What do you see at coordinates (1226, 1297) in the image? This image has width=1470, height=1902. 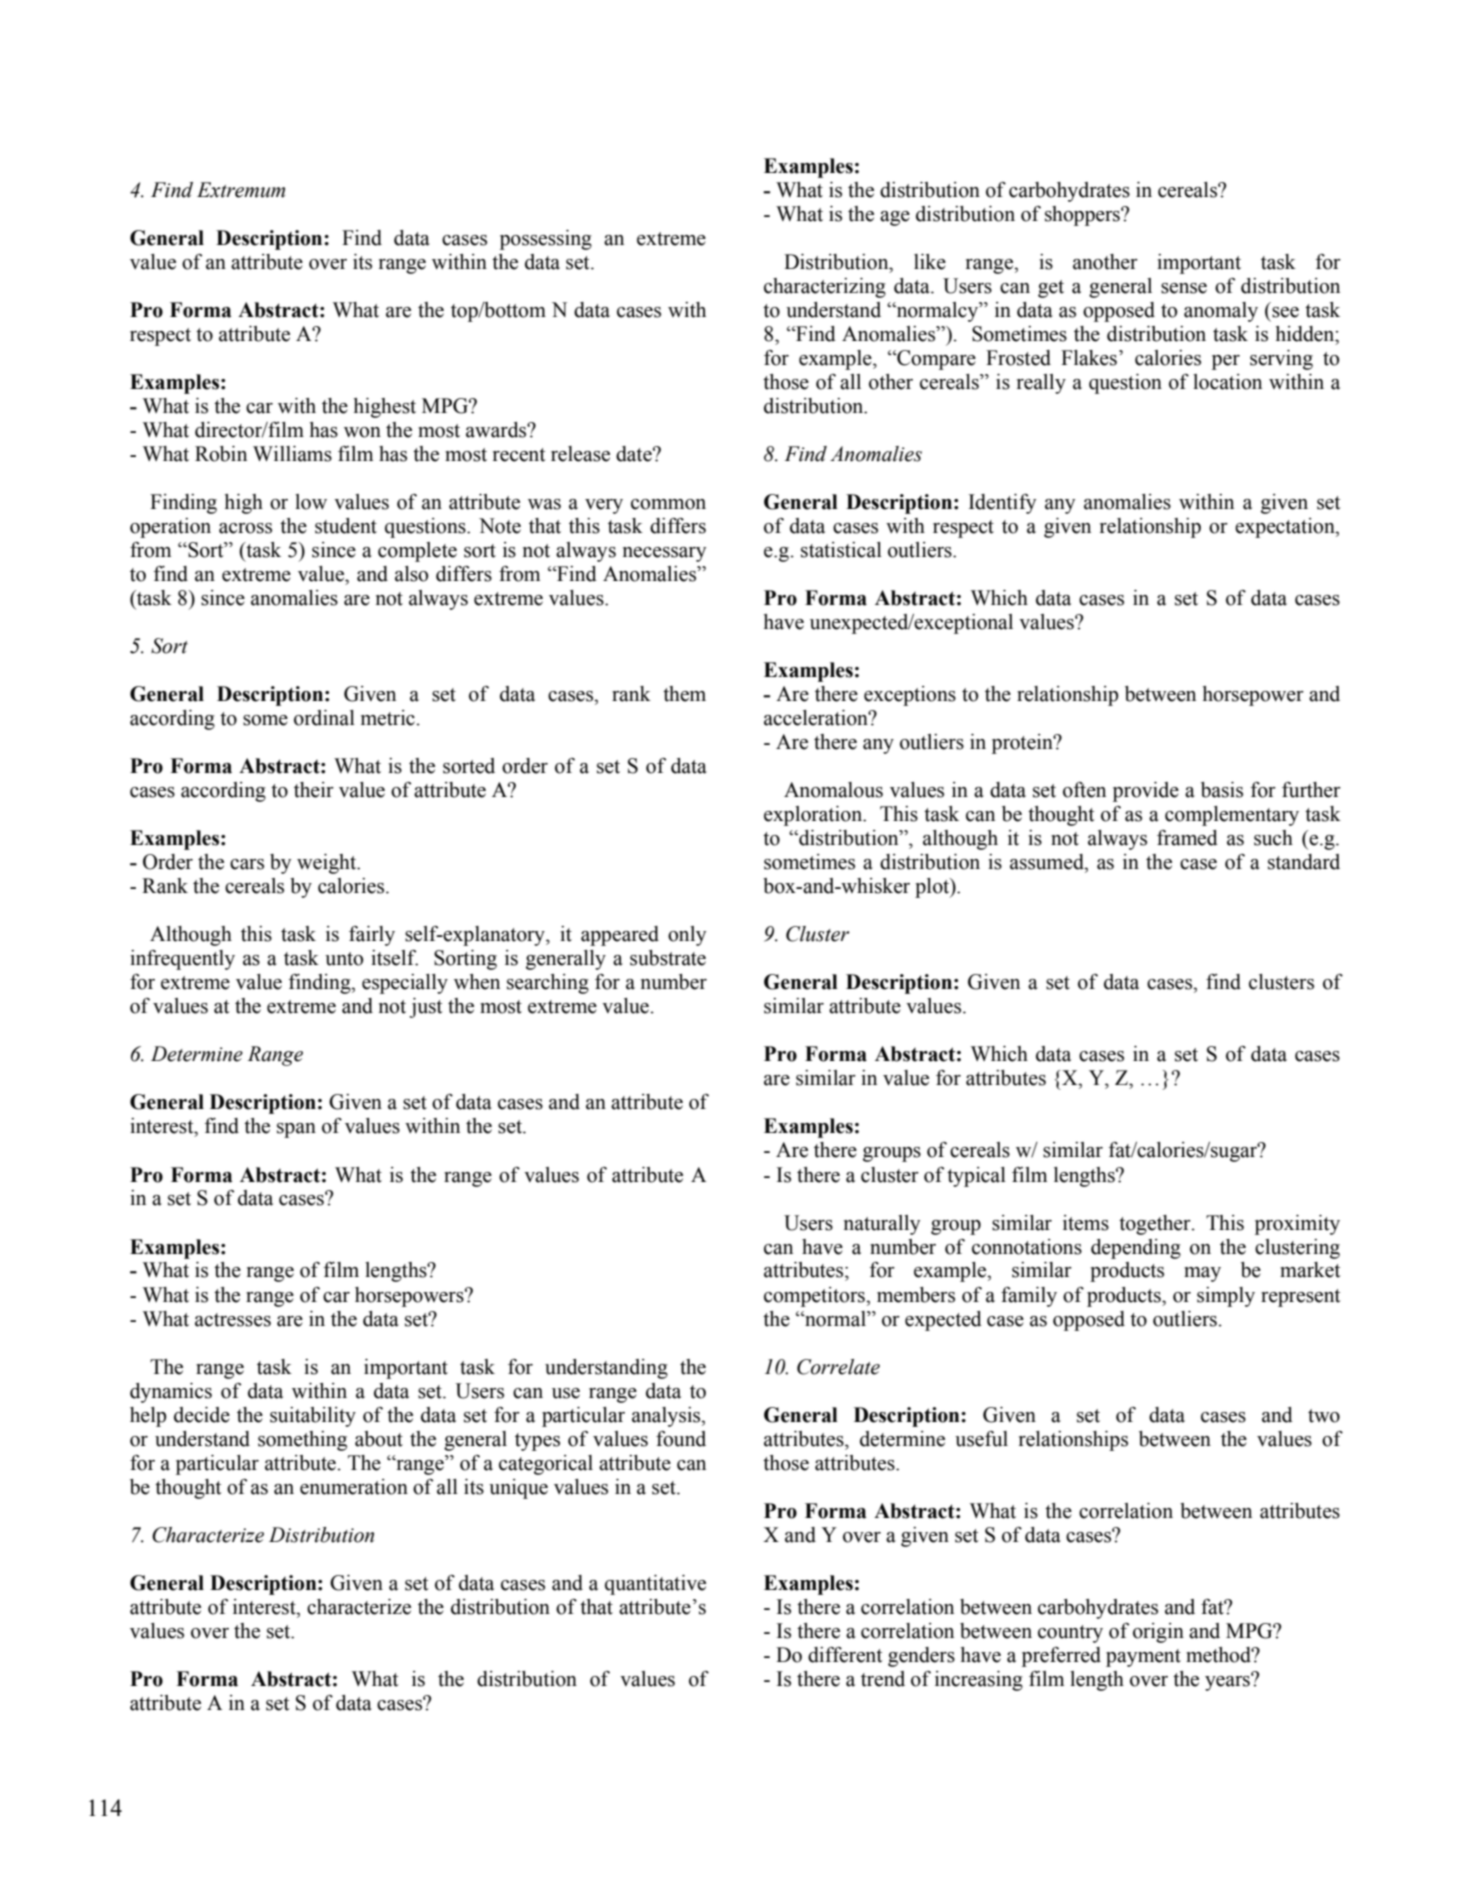 I see `simply` at bounding box center [1226, 1297].
